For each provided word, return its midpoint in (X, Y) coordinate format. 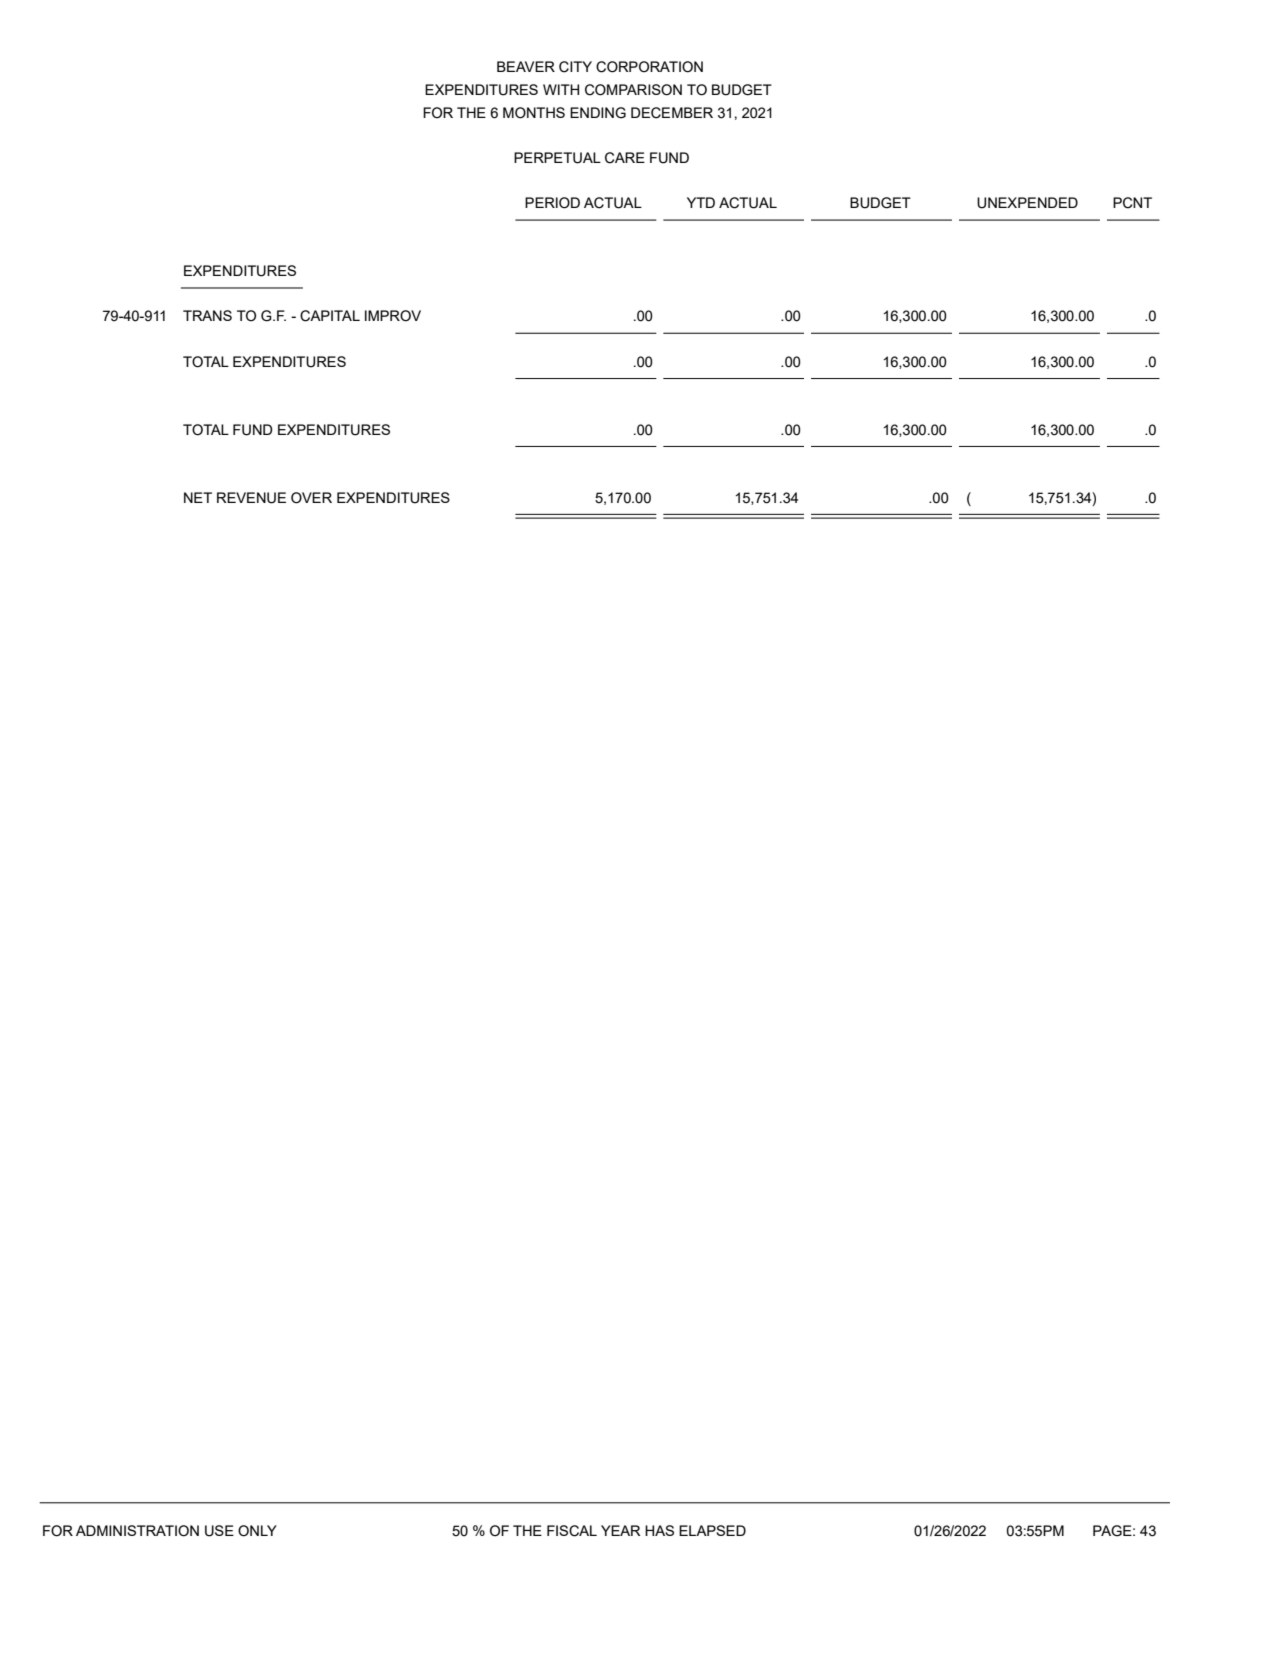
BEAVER (526, 66)
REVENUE (251, 498)
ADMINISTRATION (137, 1531)
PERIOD (552, 203)
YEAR (621, 1530)
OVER (311, 498)
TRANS (207, 315)
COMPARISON (633, 90)
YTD (701, 202)
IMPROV (393, 316)
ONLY (257, 1531)
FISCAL (572, 1531)
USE (219, 1531)
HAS (659, 1530)
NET (198, 497)
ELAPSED (712, 1530)
